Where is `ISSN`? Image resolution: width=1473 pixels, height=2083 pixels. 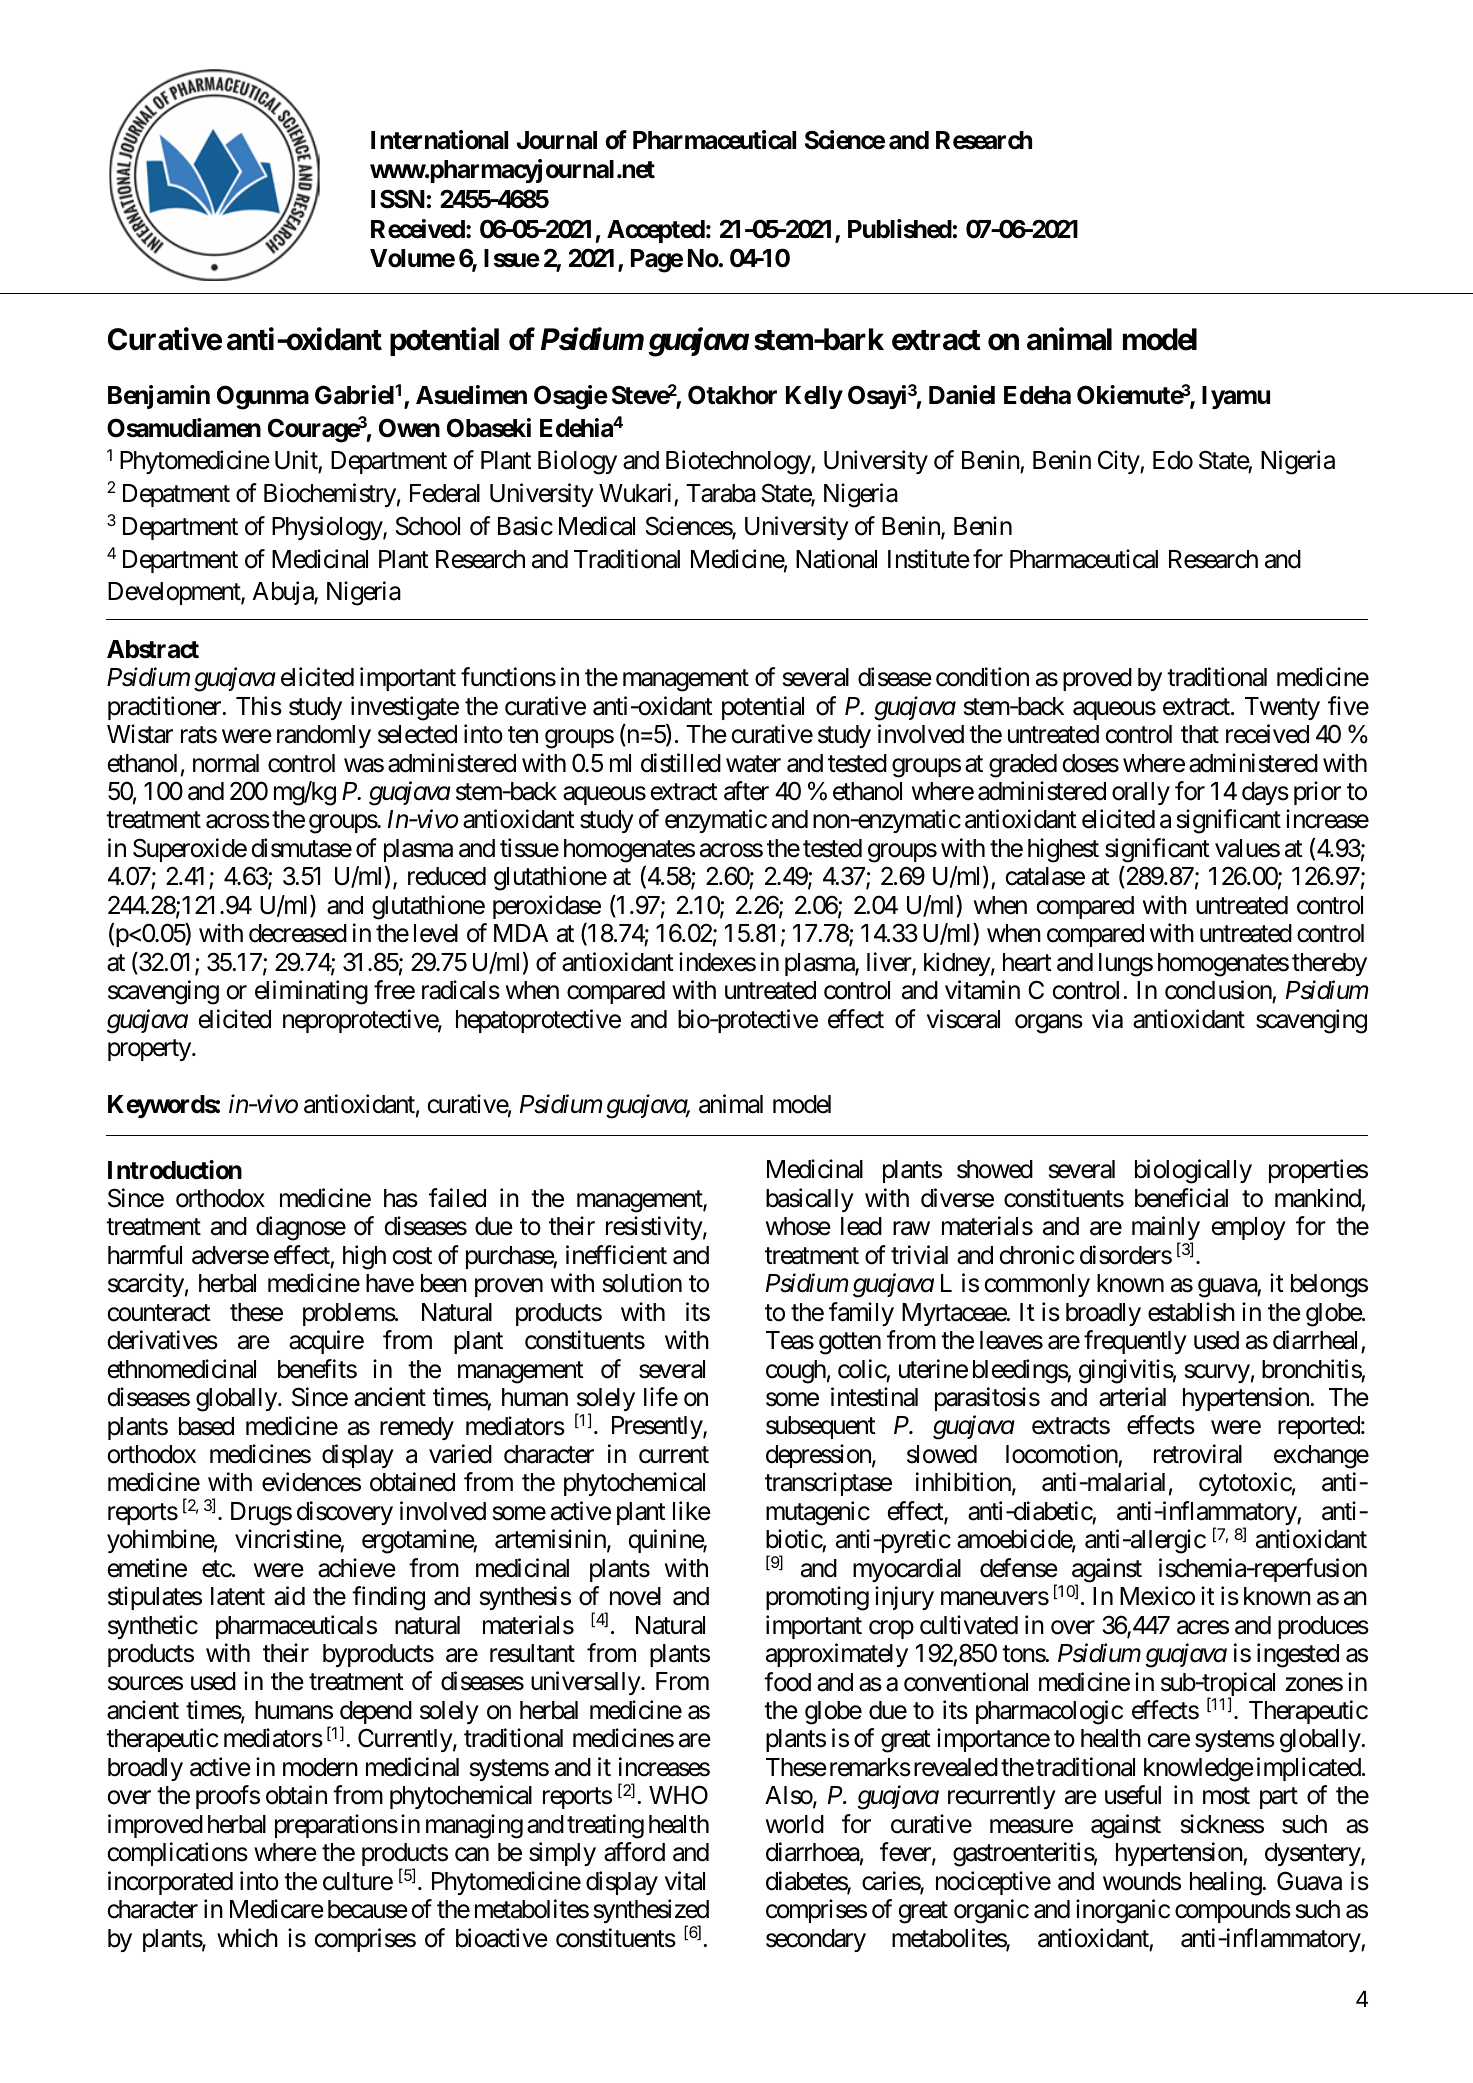
ISSN is located at coordinates (398, 199).
